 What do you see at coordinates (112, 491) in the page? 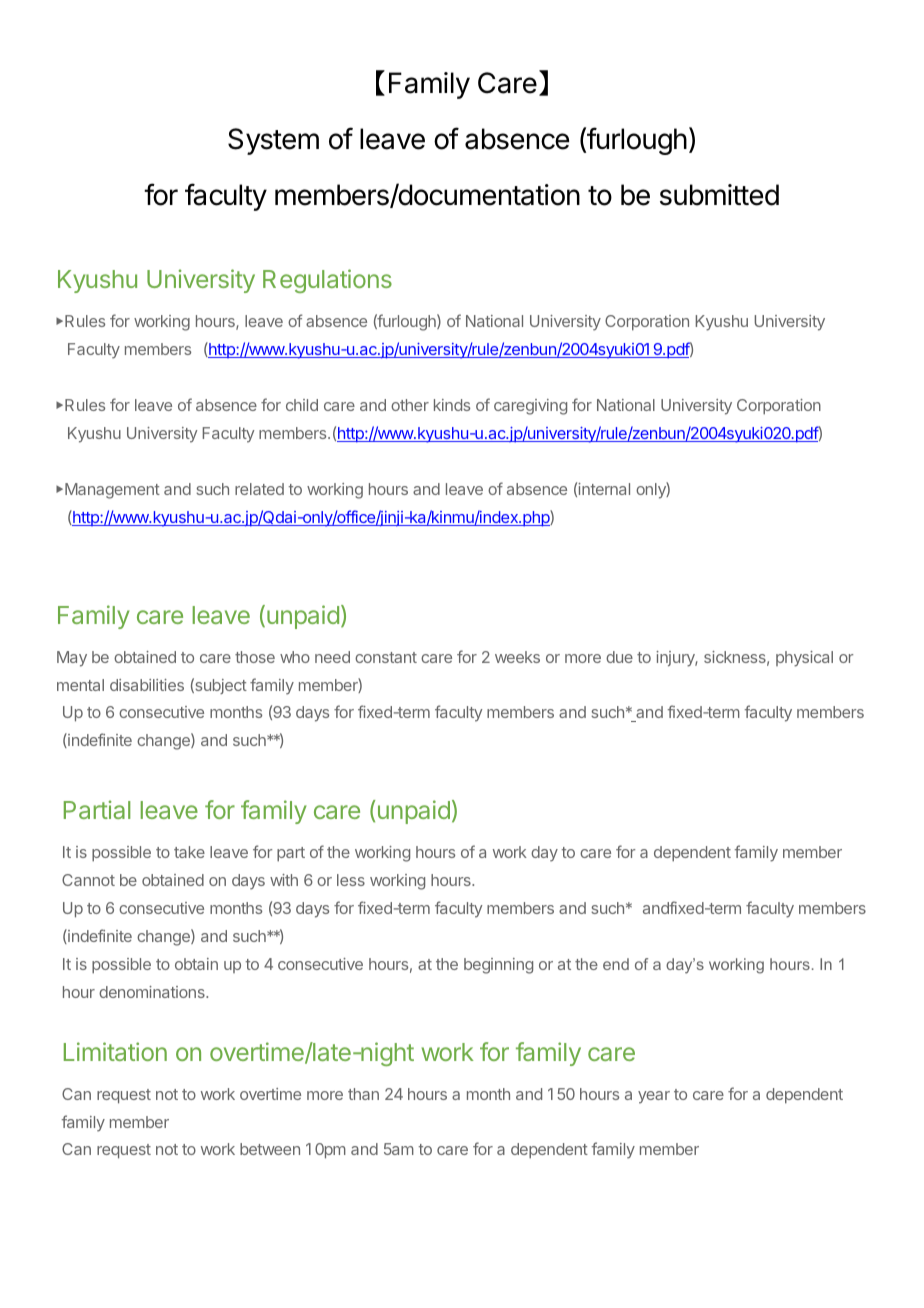
I see `Management` at bounding box center [112, 491].
